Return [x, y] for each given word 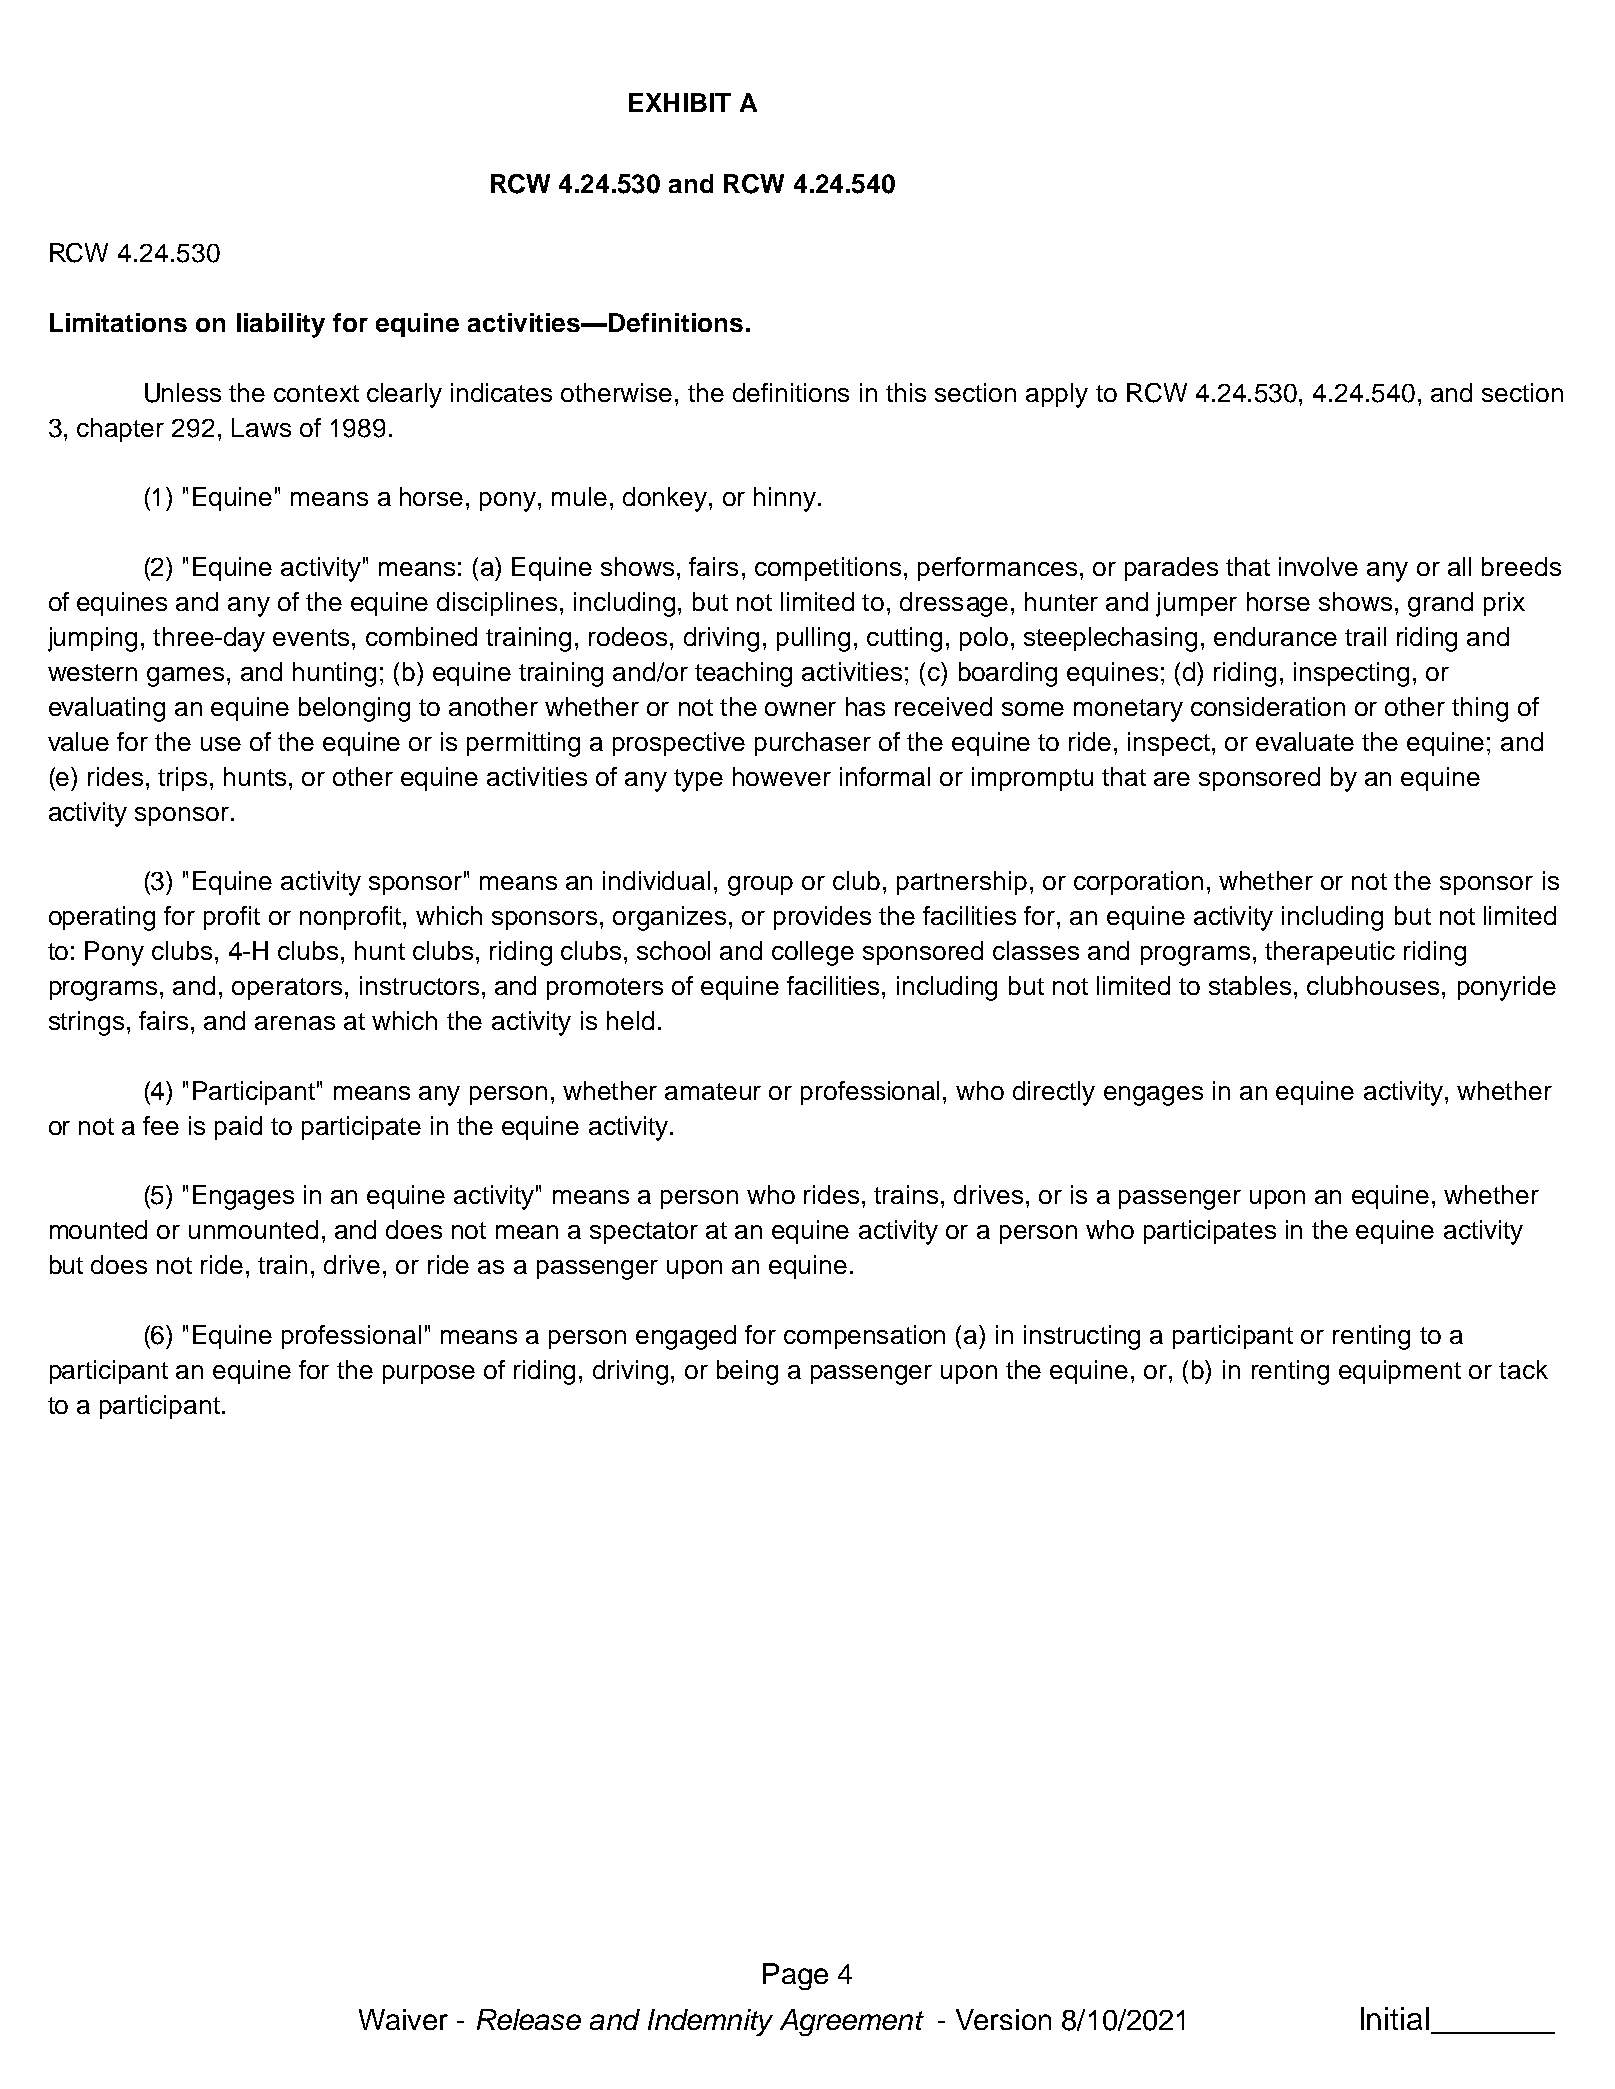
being [747, 1372]
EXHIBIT [680, 102]
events [311, 637]
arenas [295, 1023]
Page [795, 1976]
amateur [713, 1091]
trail [1365, 636]
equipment [1400, 1372]
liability [281, 325]
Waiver [403, 2019]
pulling [813, 639]
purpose [429, 1374]
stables [1250, 985]
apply [1057, 395]
